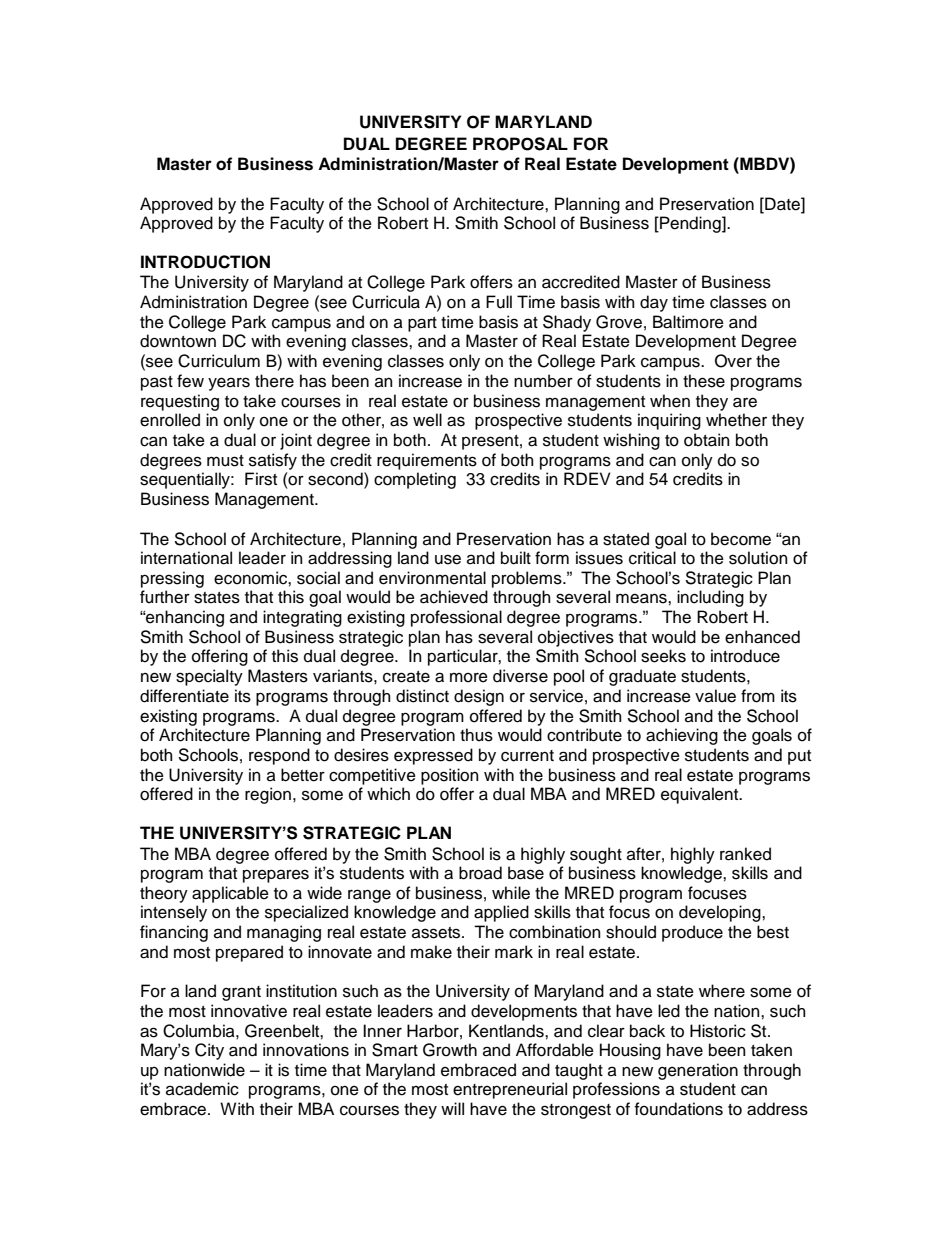 Image resolution: width=952 pixels, height=1233 pixels. I want to click on PROPOSAL, so click(520, 144).
